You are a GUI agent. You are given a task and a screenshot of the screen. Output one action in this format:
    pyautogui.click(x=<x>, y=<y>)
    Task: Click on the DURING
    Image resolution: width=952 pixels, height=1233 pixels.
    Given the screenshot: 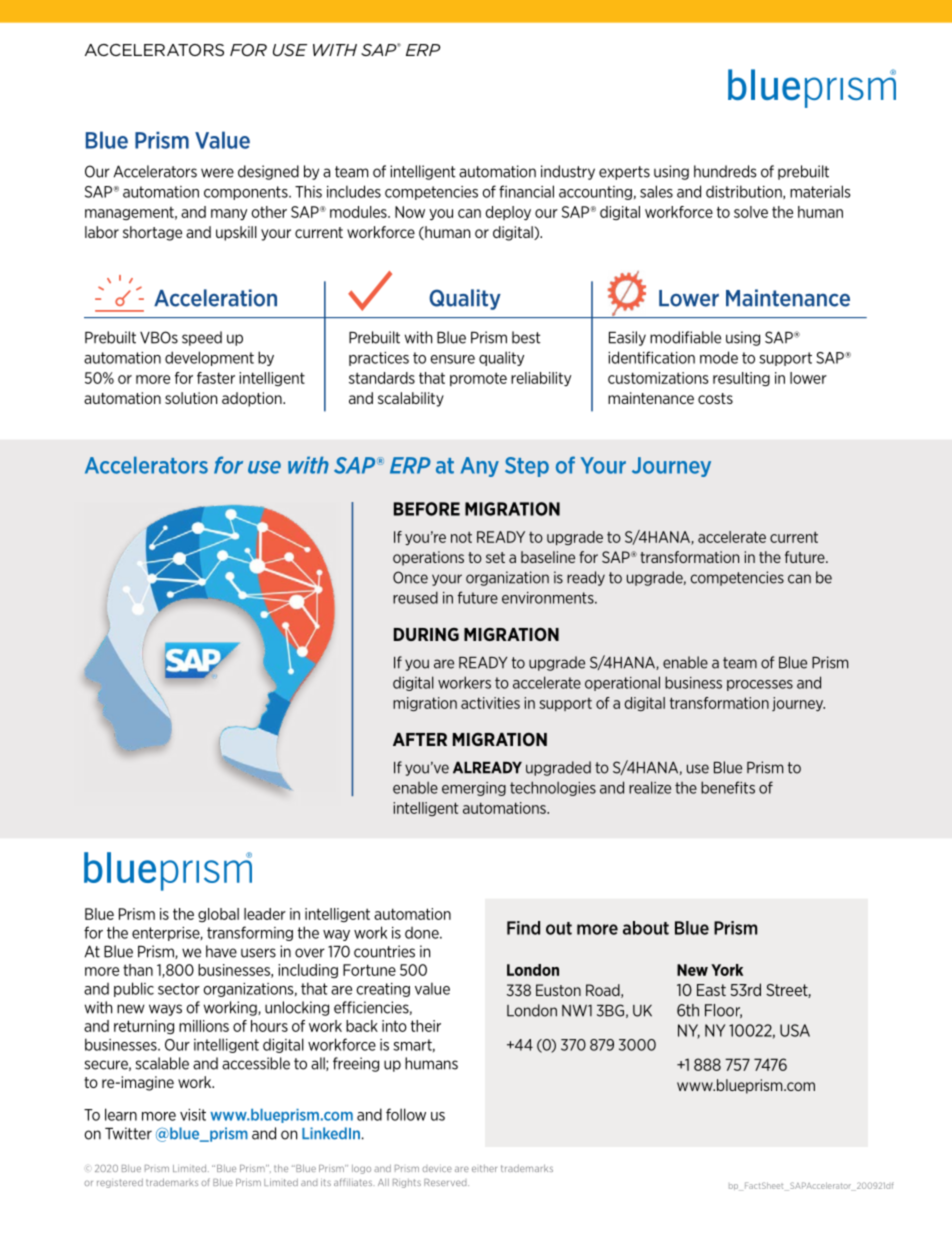 What is the action you would take?
    pyautogui.click(x=426, y=634)
